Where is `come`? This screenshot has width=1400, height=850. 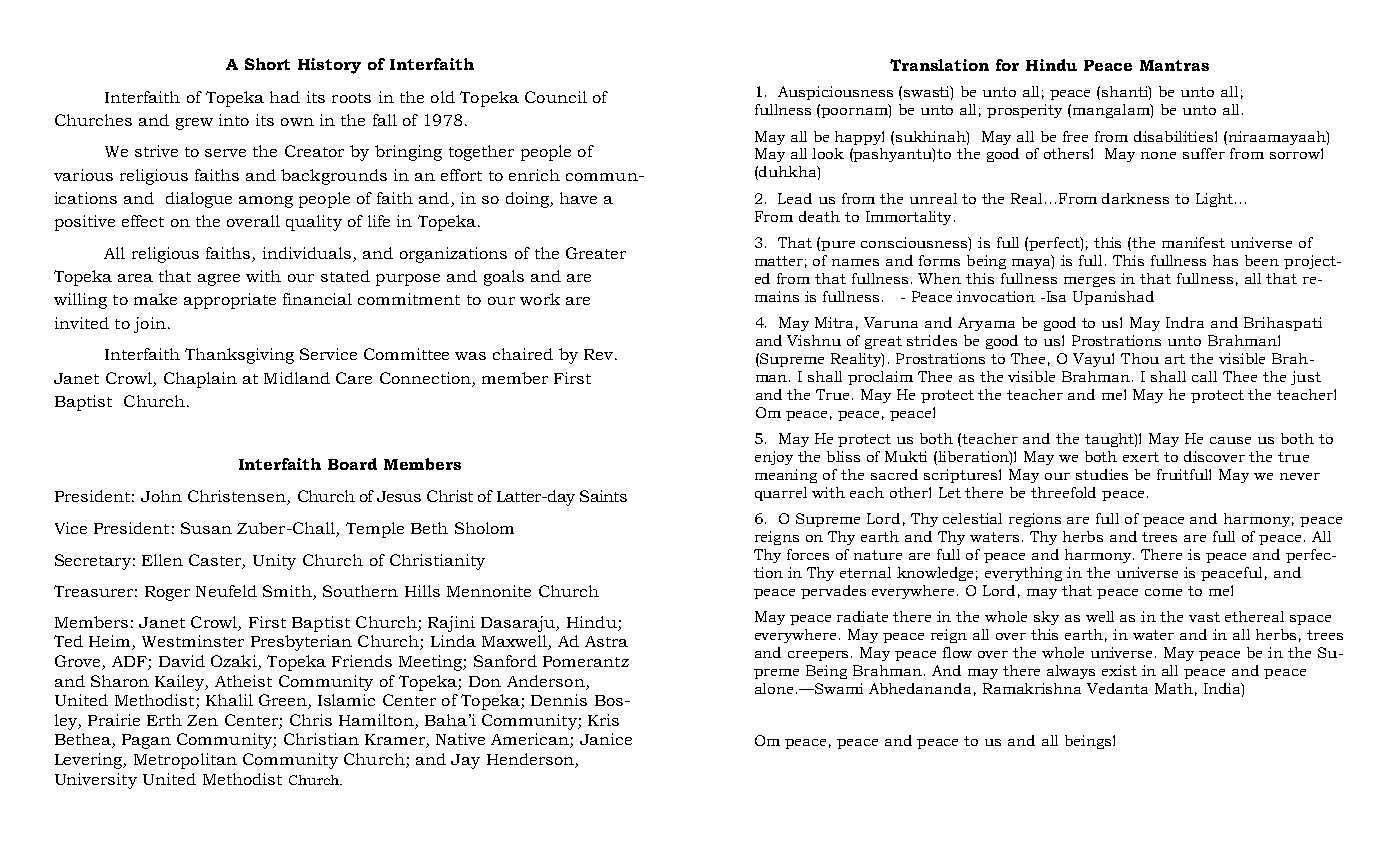 come is located at coordinates (1163, 592).
